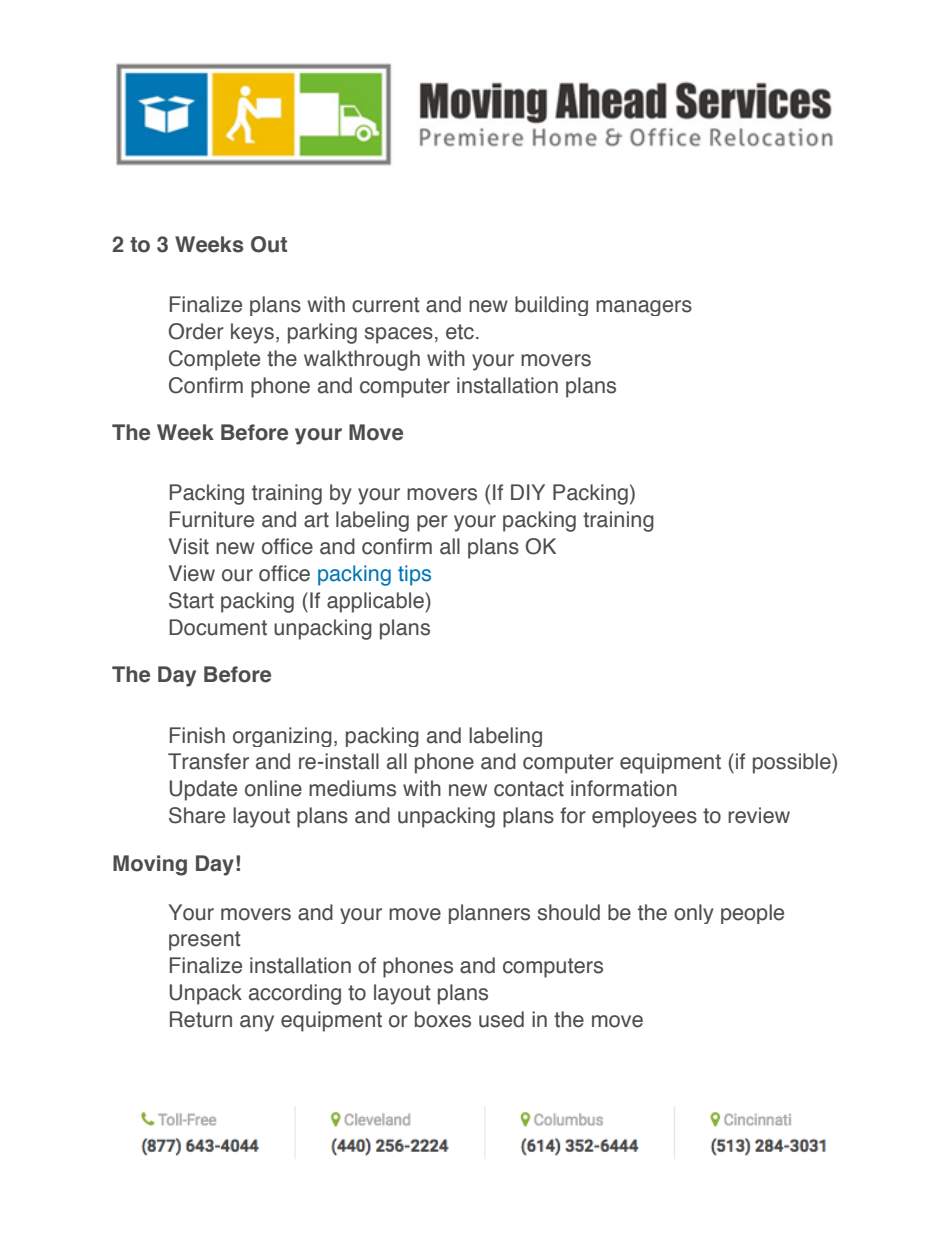  I want to click on only, so click(694, 914).
